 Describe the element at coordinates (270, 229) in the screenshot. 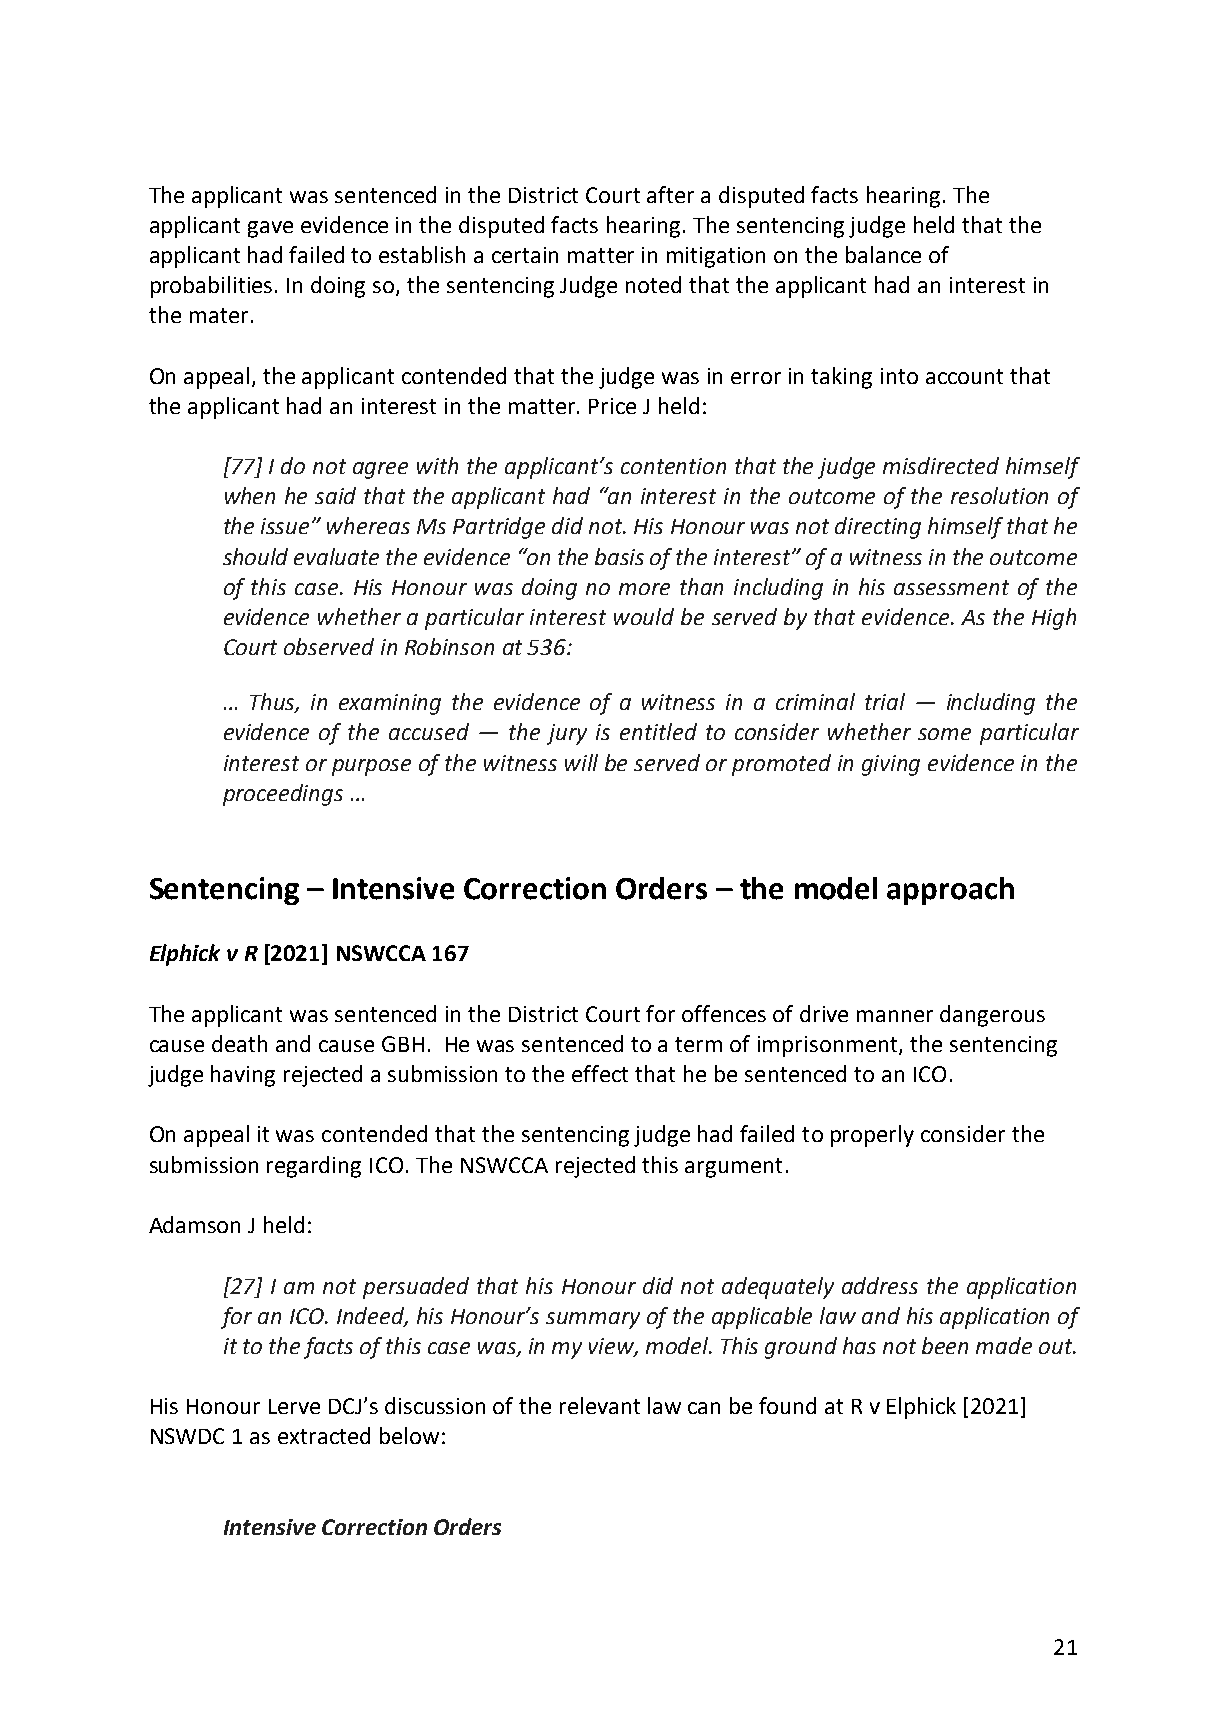

I see `gave` at that location.
